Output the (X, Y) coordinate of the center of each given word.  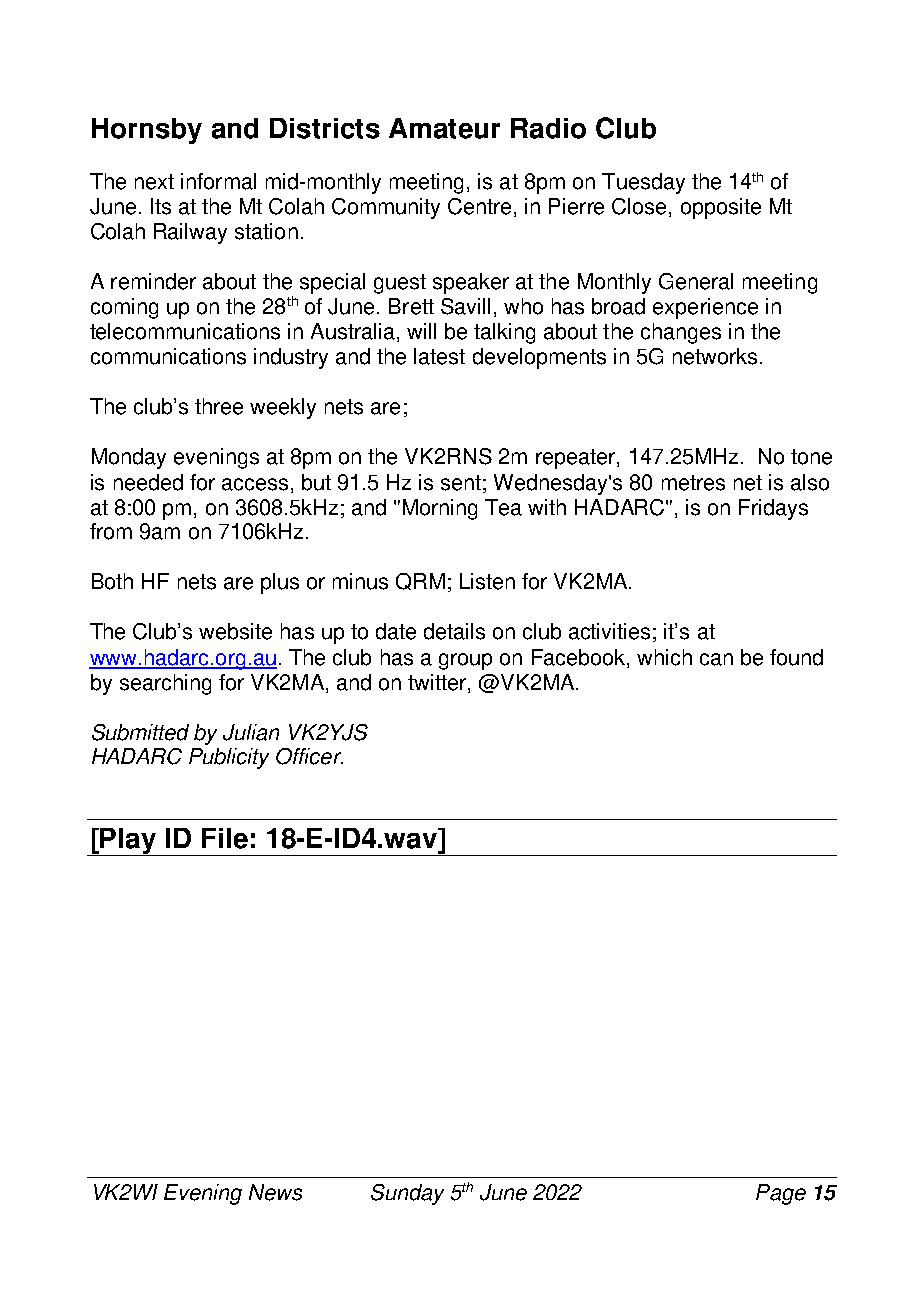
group (465, 661)
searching (165, 684)
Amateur (444, 128)
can (716, 659)
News (275, 1192)
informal (218, 181)
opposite (721, 208)
